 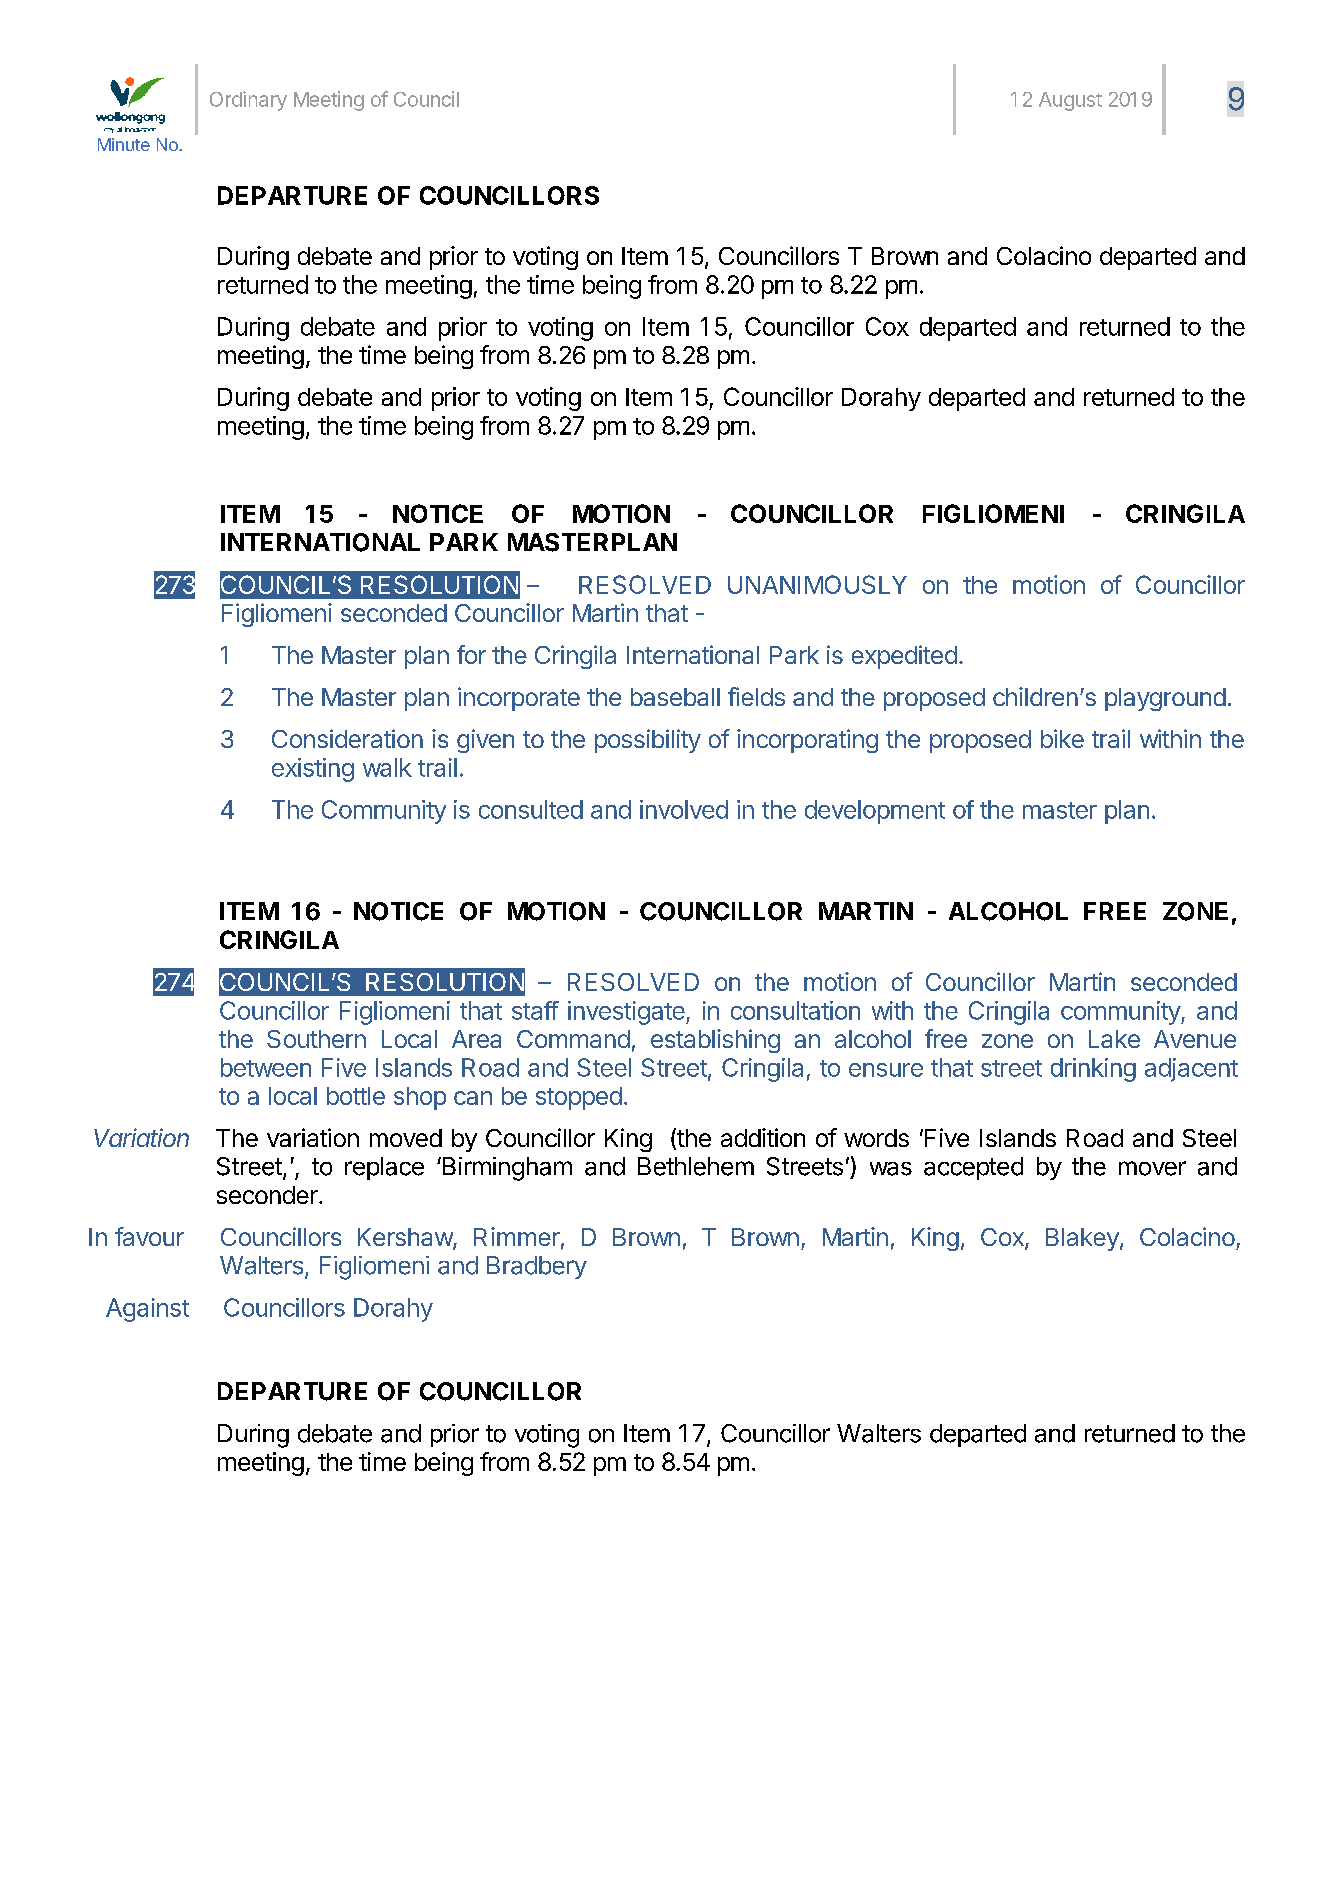 I want to click on bike, so click(x=1062, y=738).
